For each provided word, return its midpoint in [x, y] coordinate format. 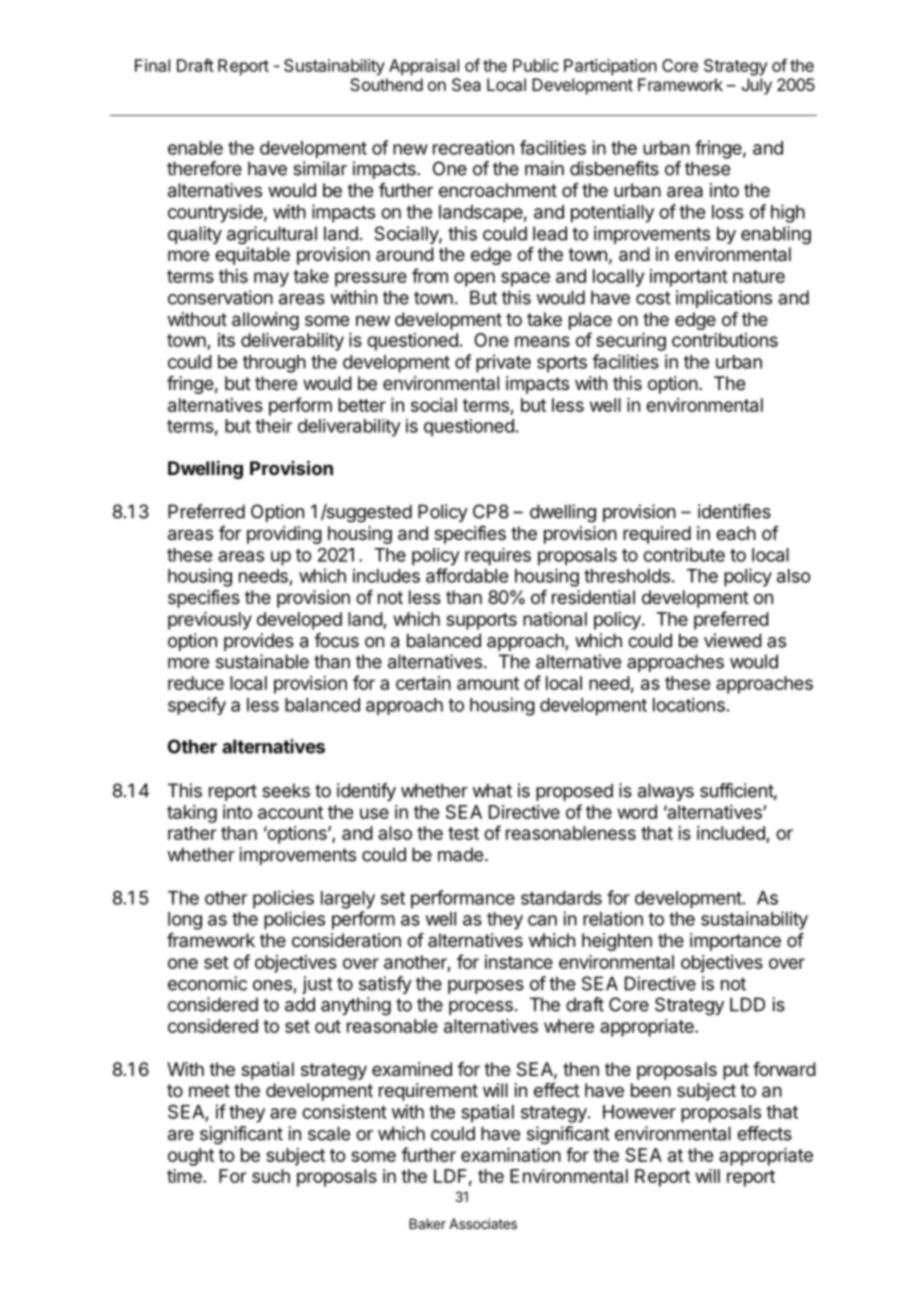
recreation [473, 147]
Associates [483, 1223]
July [757, 86]
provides [259, 642]
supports [481, 621]
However [639, 1112]
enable [195, 148]
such [271, 1176]
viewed [733, 640]
